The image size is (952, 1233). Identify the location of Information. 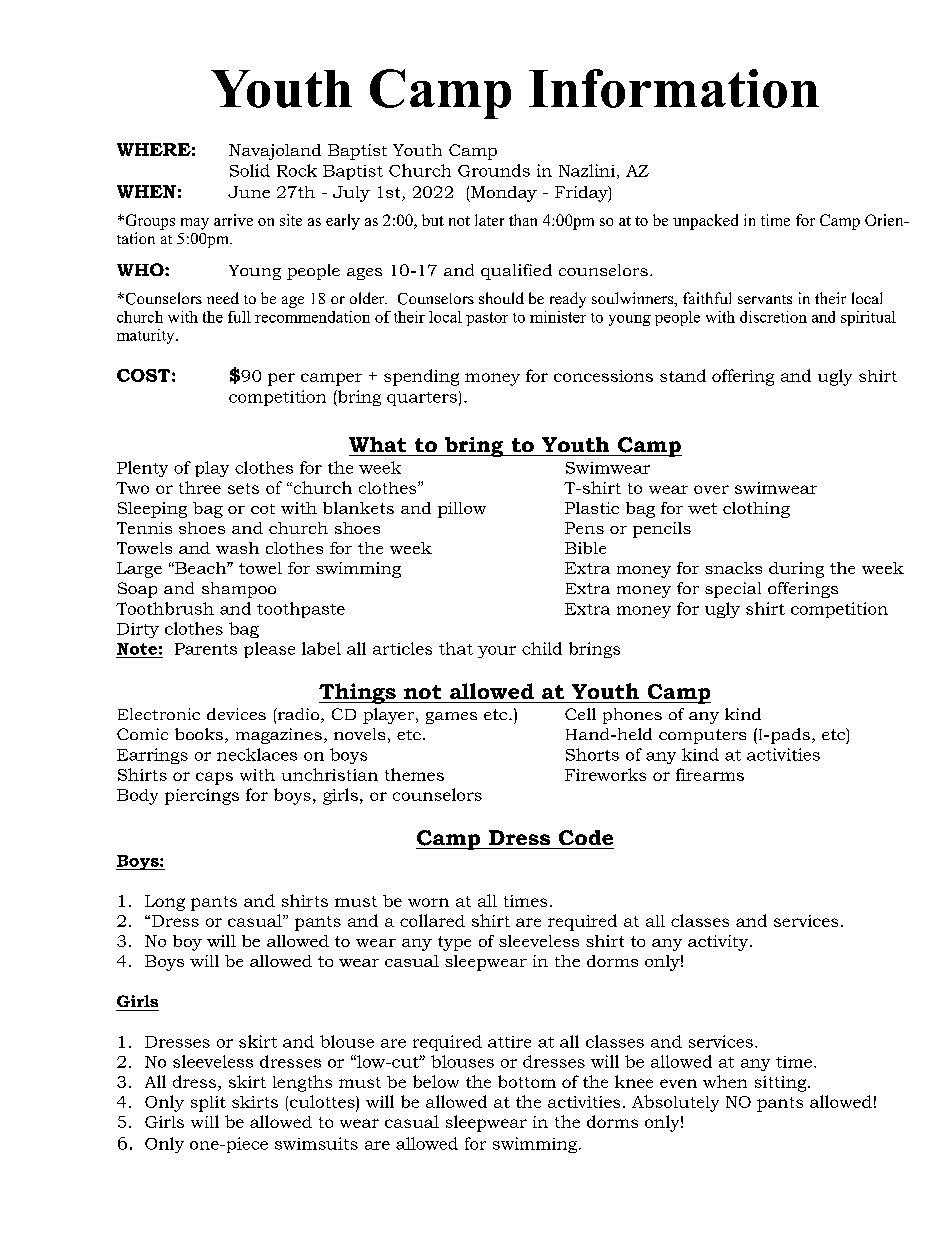
(674, 88).
